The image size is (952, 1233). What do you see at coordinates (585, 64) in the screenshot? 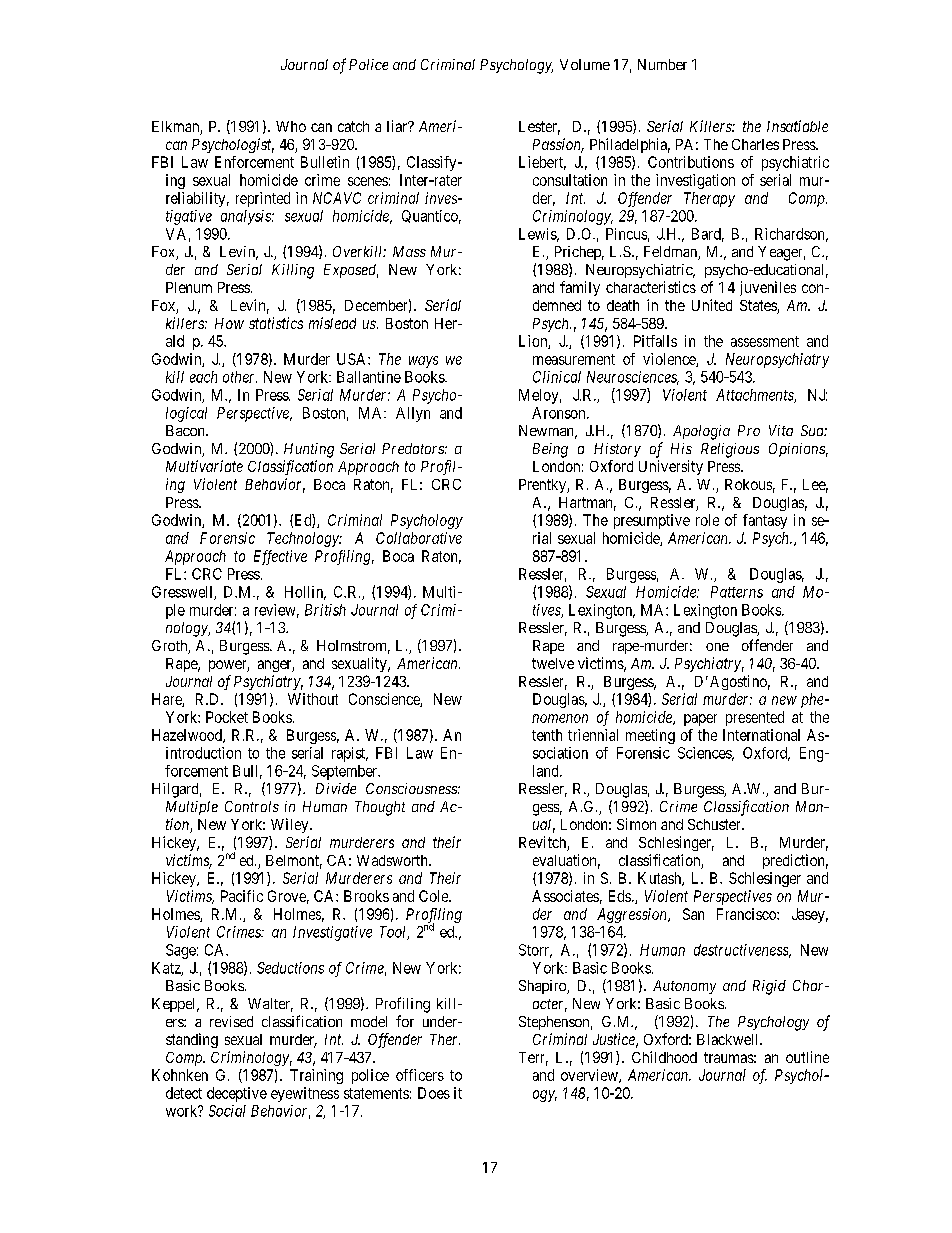
I see `Volume` at bounding box center [585, 64].
